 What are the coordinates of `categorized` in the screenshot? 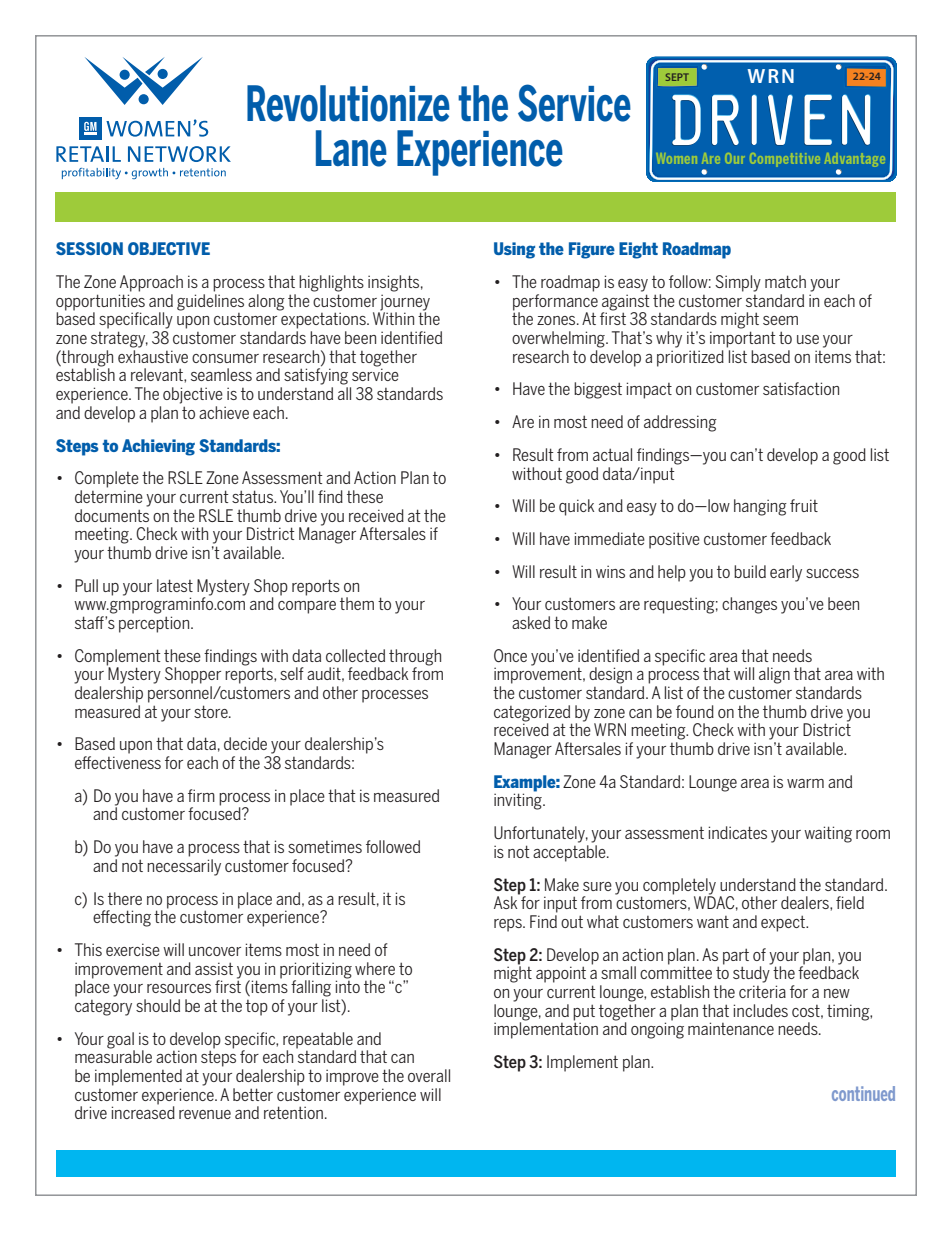 It's located at (533, 714).
